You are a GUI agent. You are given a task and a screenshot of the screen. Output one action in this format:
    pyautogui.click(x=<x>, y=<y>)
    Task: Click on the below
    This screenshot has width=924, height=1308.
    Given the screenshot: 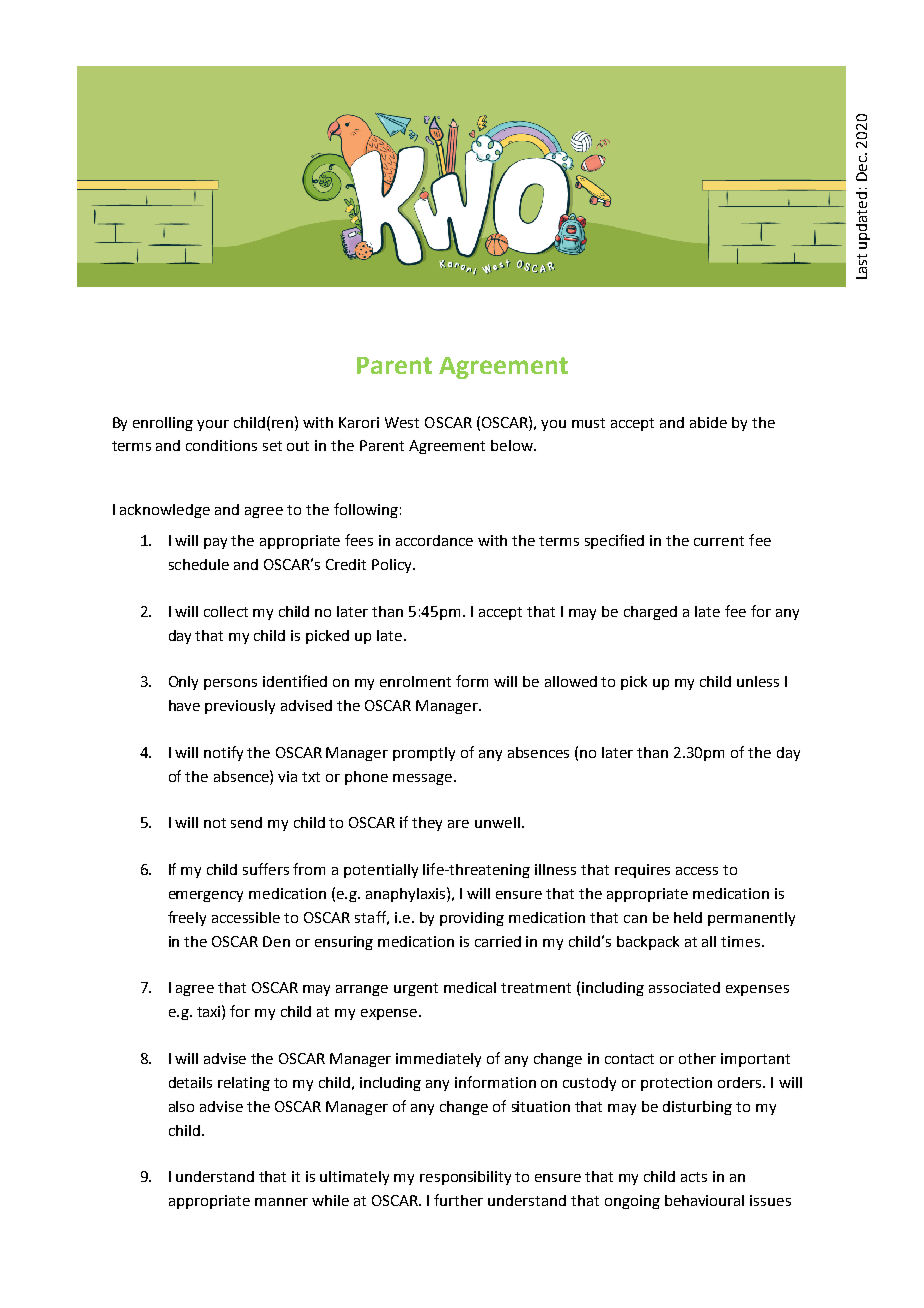 What is the action you would take?
    pyautogui.click(x=513, y=445)
